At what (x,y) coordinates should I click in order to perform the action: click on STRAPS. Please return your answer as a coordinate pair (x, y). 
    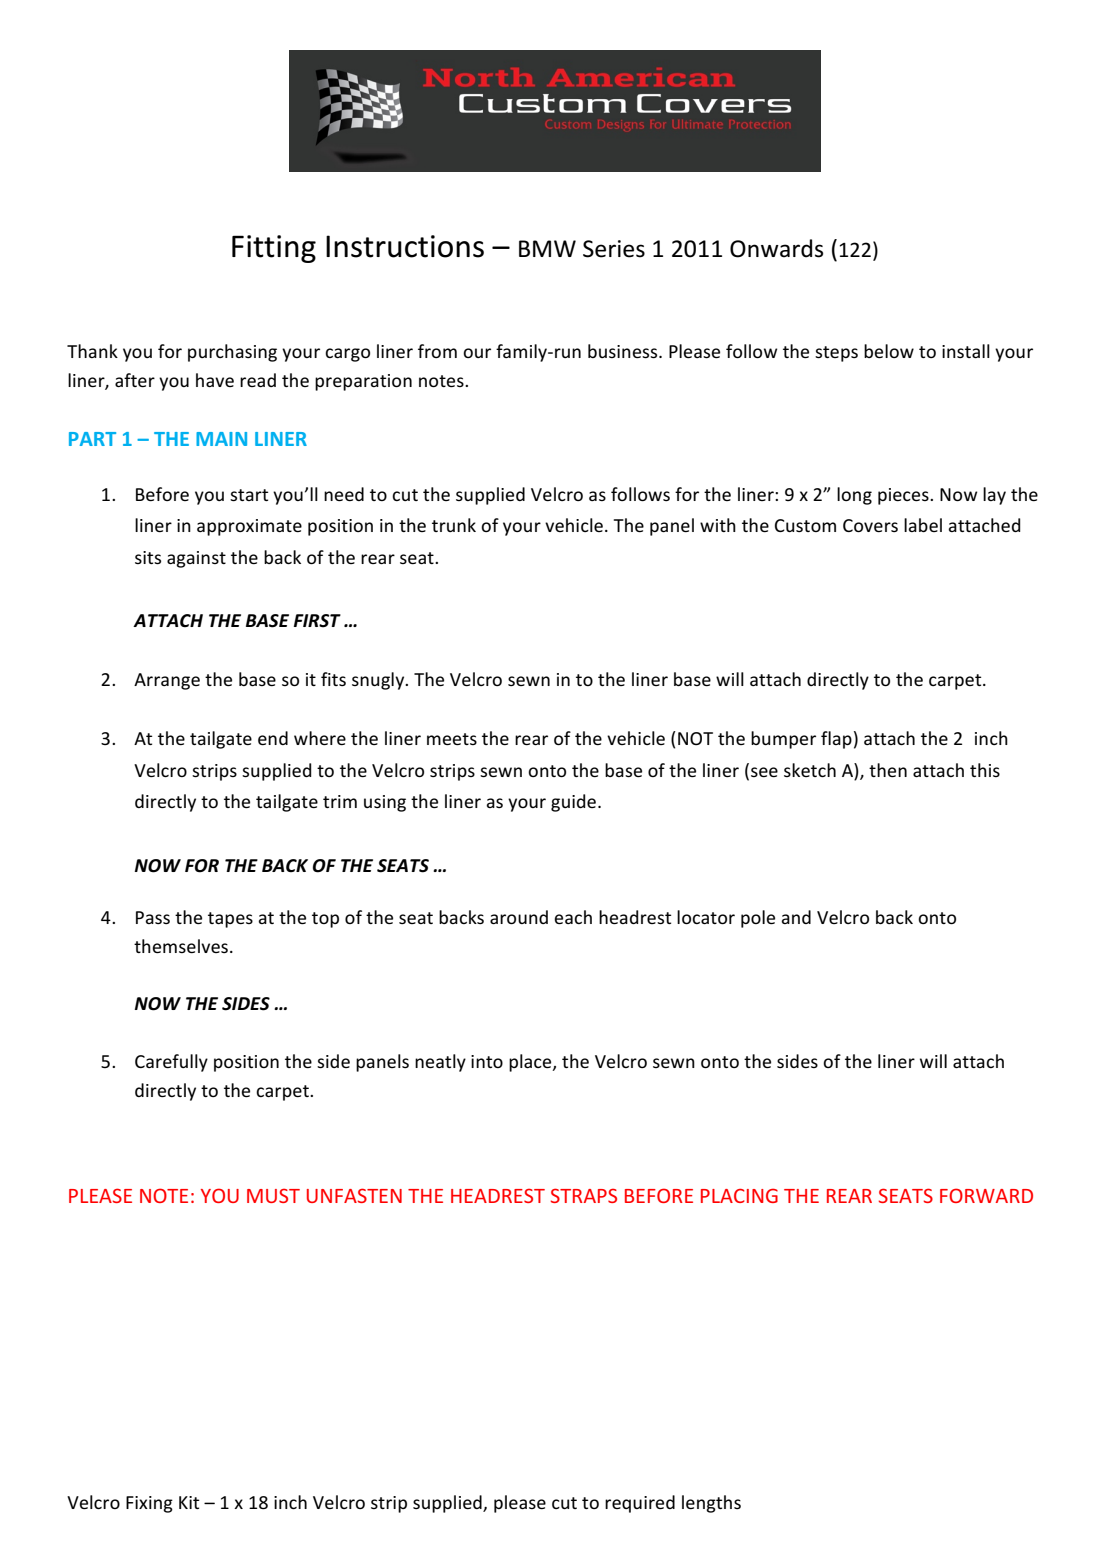
    Looking at the image, I should click on (584, 1195).
